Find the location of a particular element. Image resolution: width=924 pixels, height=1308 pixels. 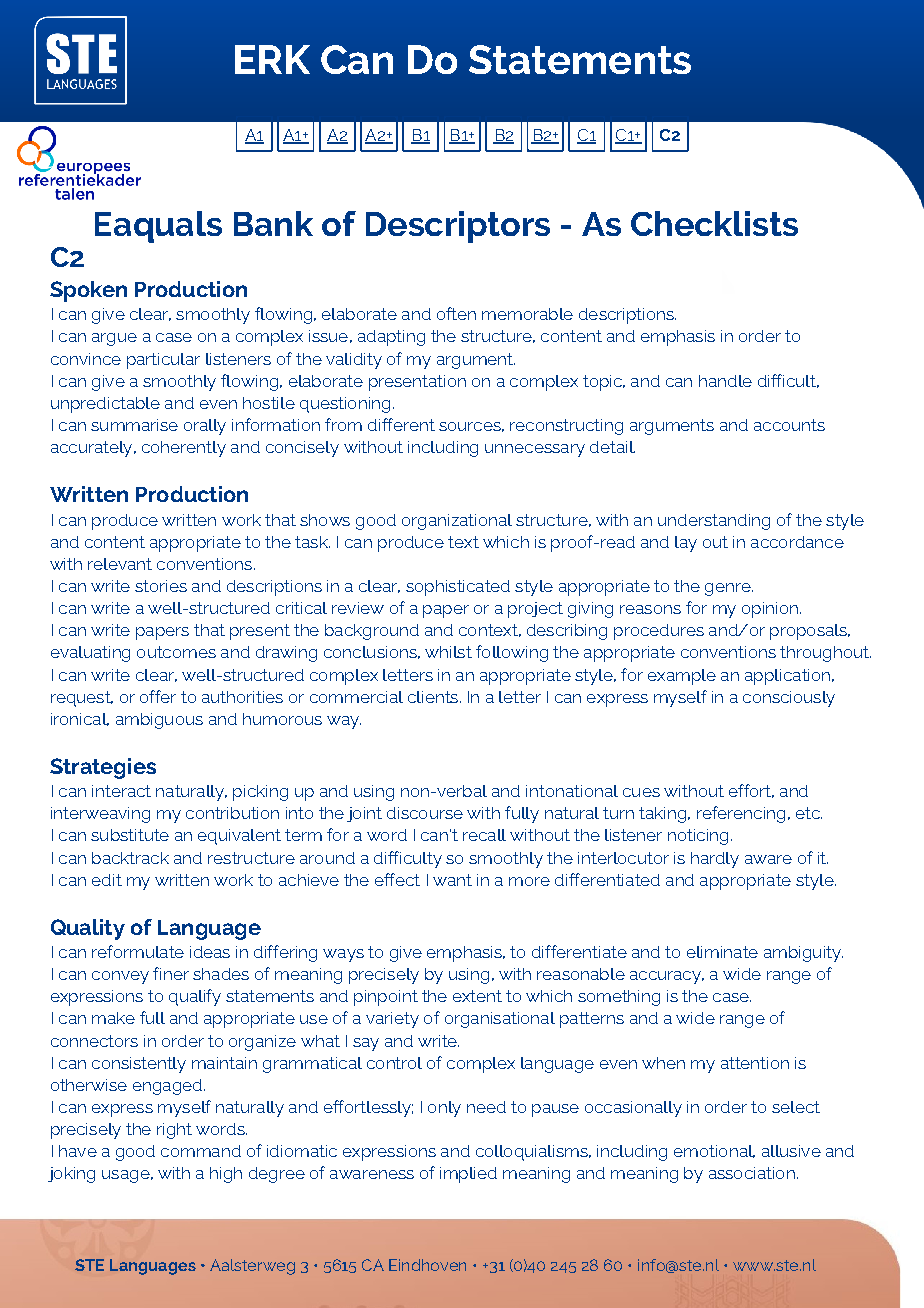

Descriptors is located at coordinates (458, 227).
